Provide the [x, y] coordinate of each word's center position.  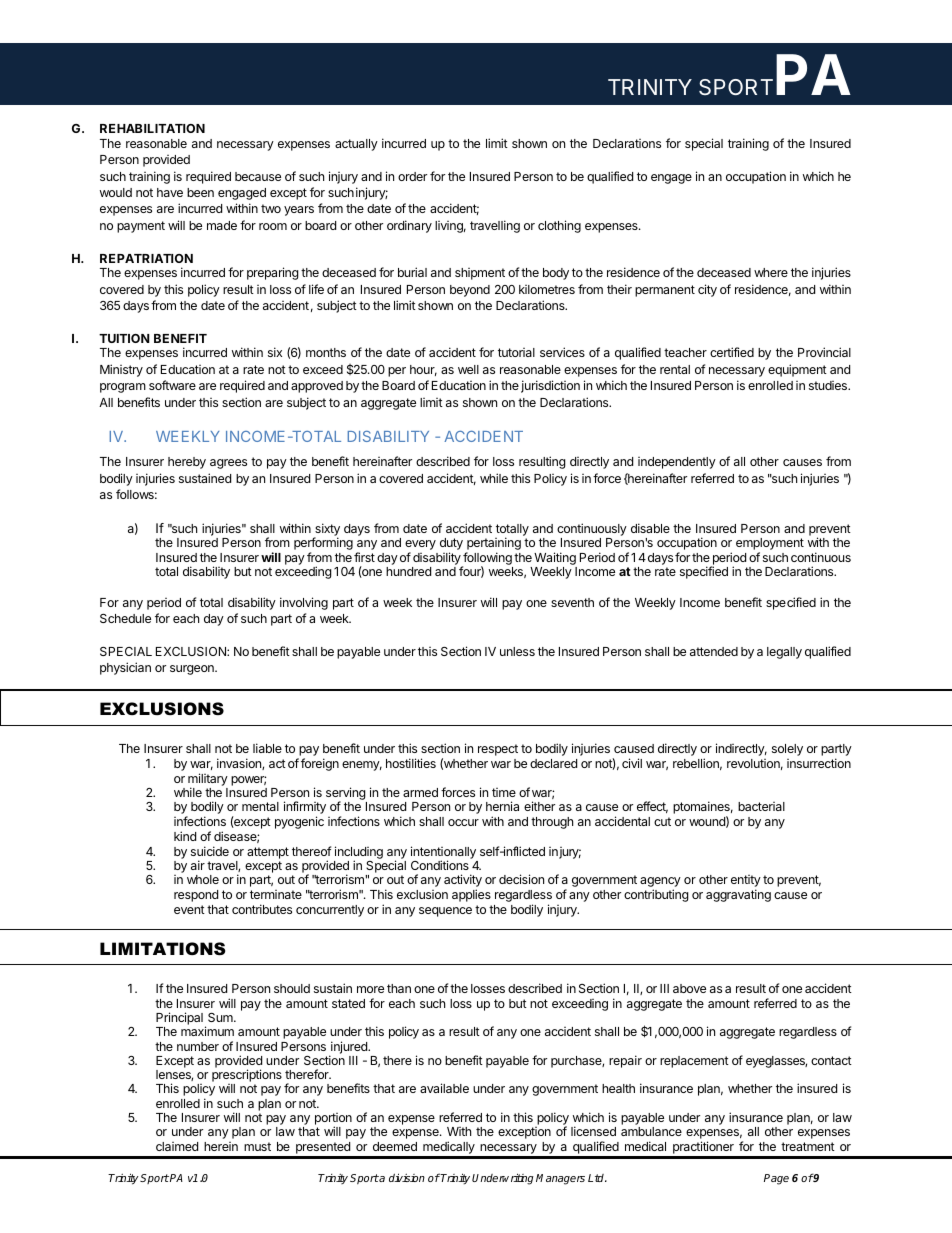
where [771, 272]
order [412, 176]
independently [677, 463]
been [200, 192]
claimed [177, 1146]
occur [463, 822]
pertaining [493, 545]
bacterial [761, 806]
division [407, 1177]
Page [776, 1179]
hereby [187, 463]
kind [185, 836]
